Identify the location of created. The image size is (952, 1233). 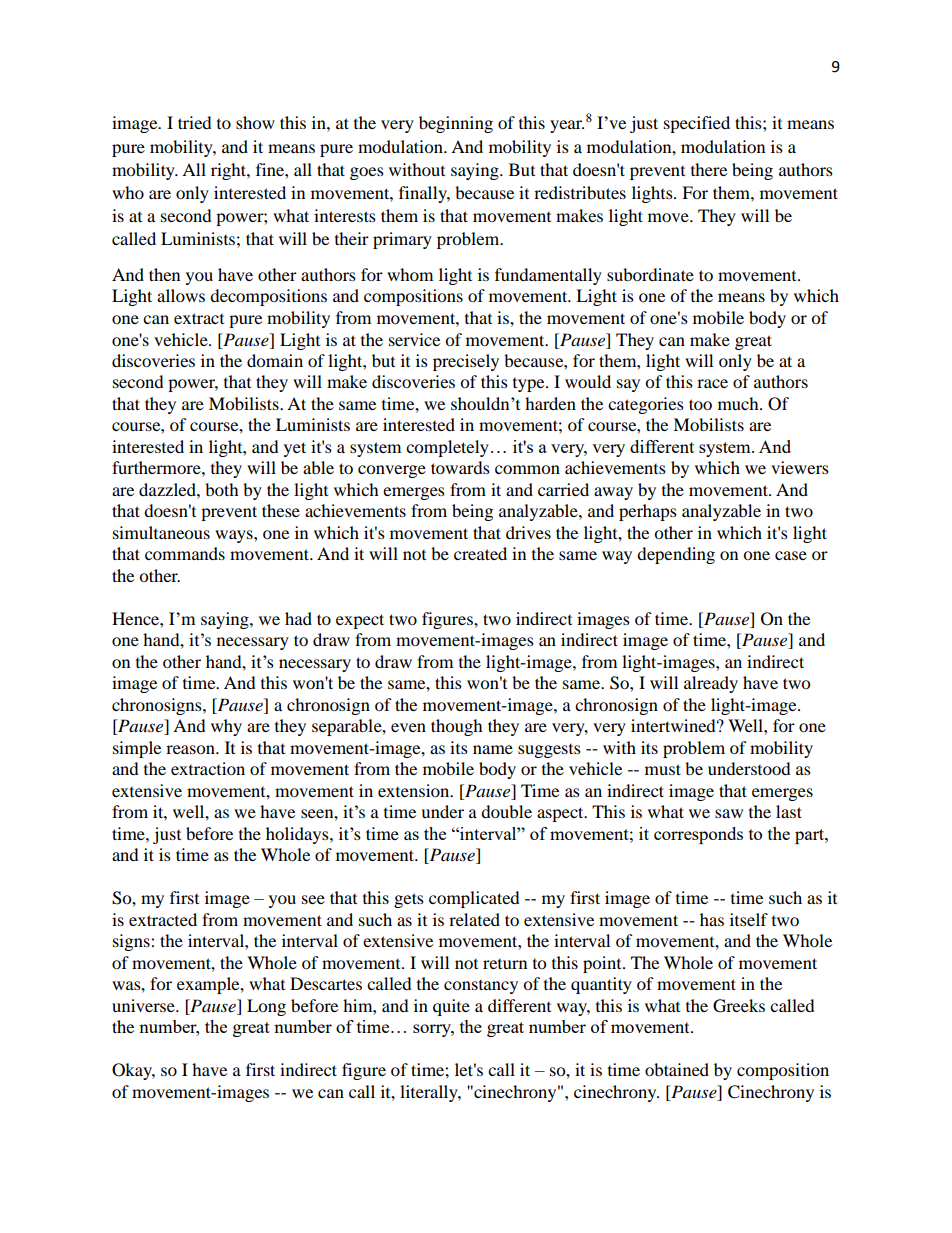
(480, 553).
